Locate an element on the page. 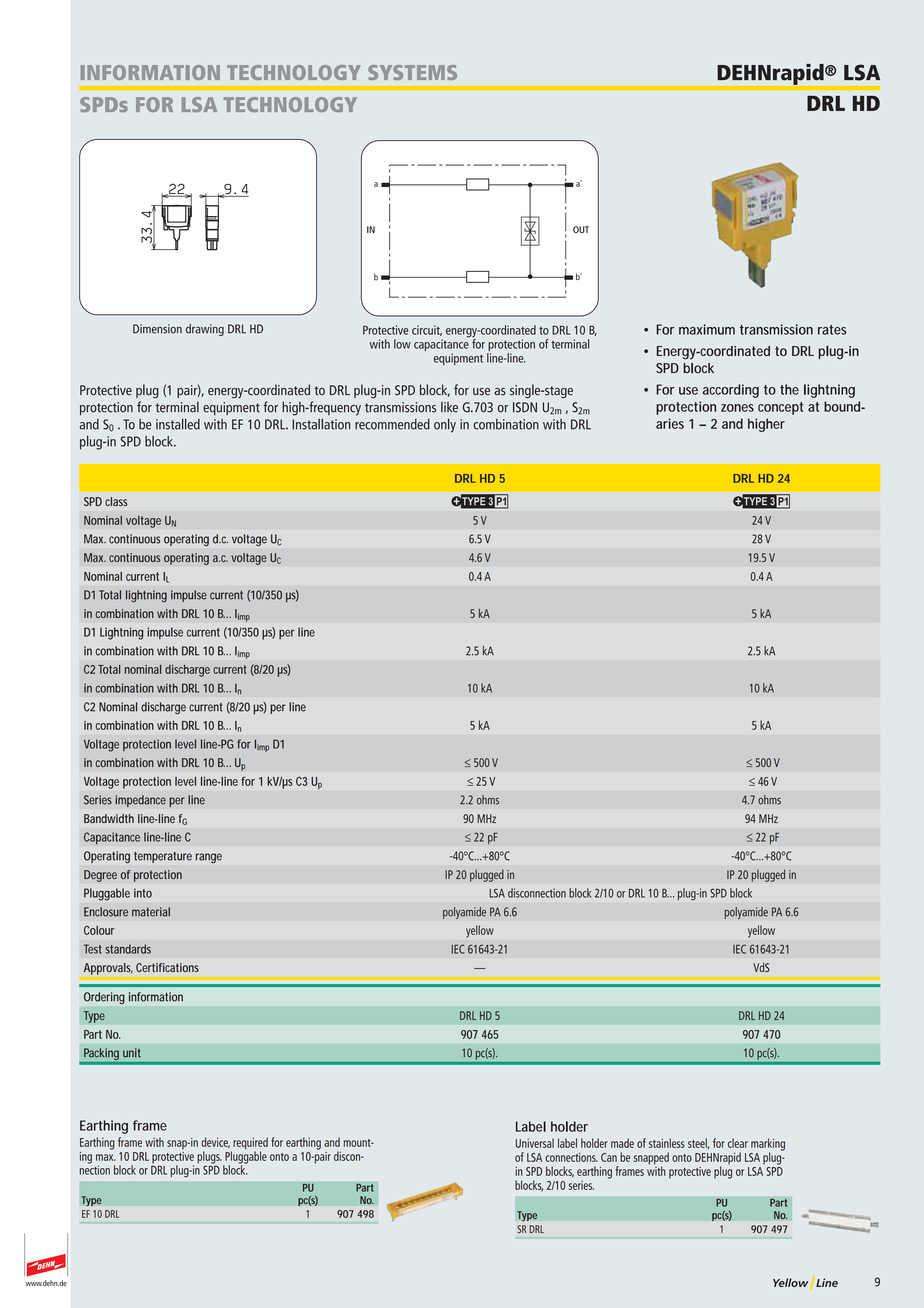 The width and height of the document is (924, 1308). zones is located at coordinates (737, 408).
